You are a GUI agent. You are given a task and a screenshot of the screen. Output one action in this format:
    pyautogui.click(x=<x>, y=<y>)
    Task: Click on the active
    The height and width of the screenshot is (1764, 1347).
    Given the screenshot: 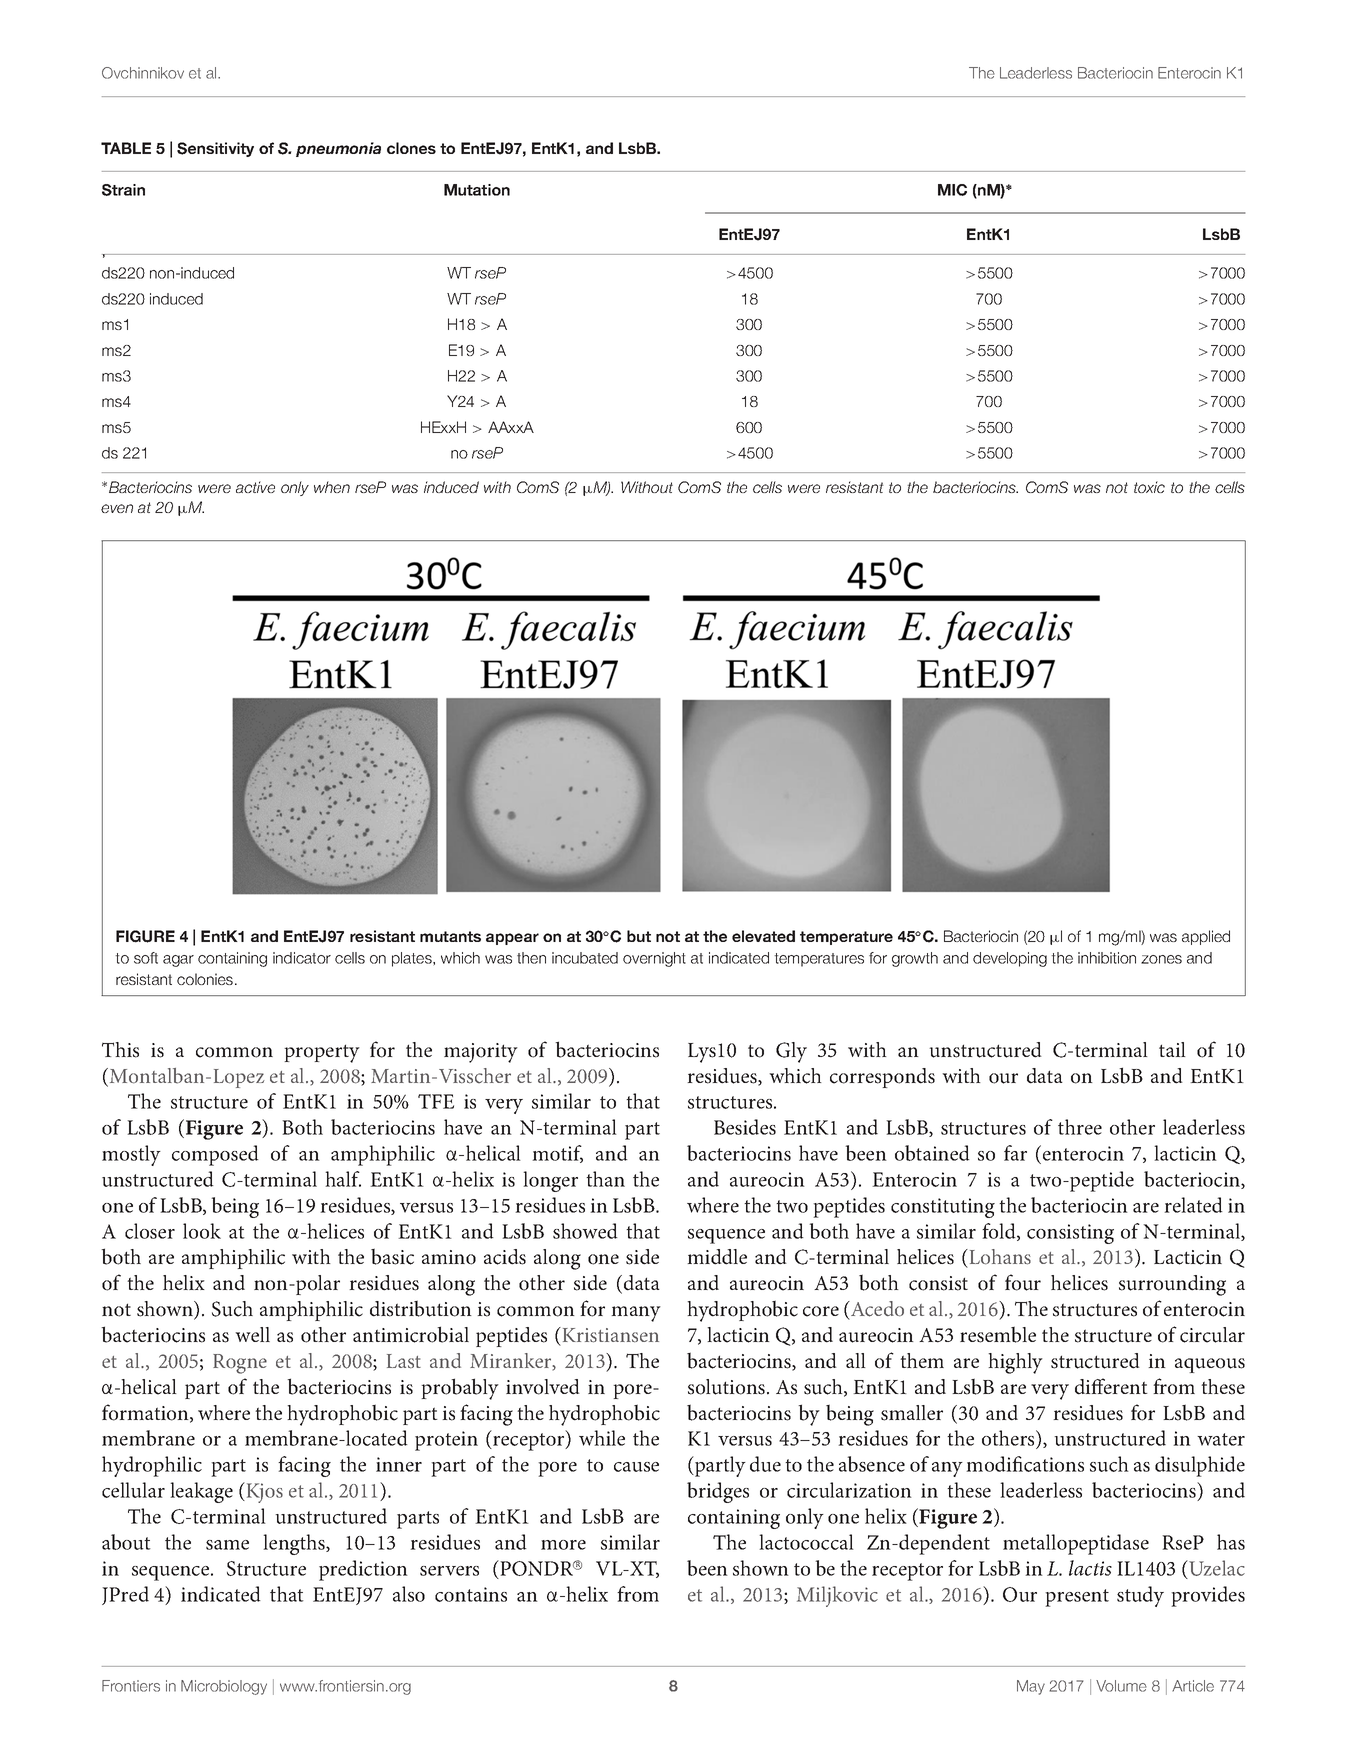 What is the action you would take?
    pyautogui.click(x=255, y=487)
